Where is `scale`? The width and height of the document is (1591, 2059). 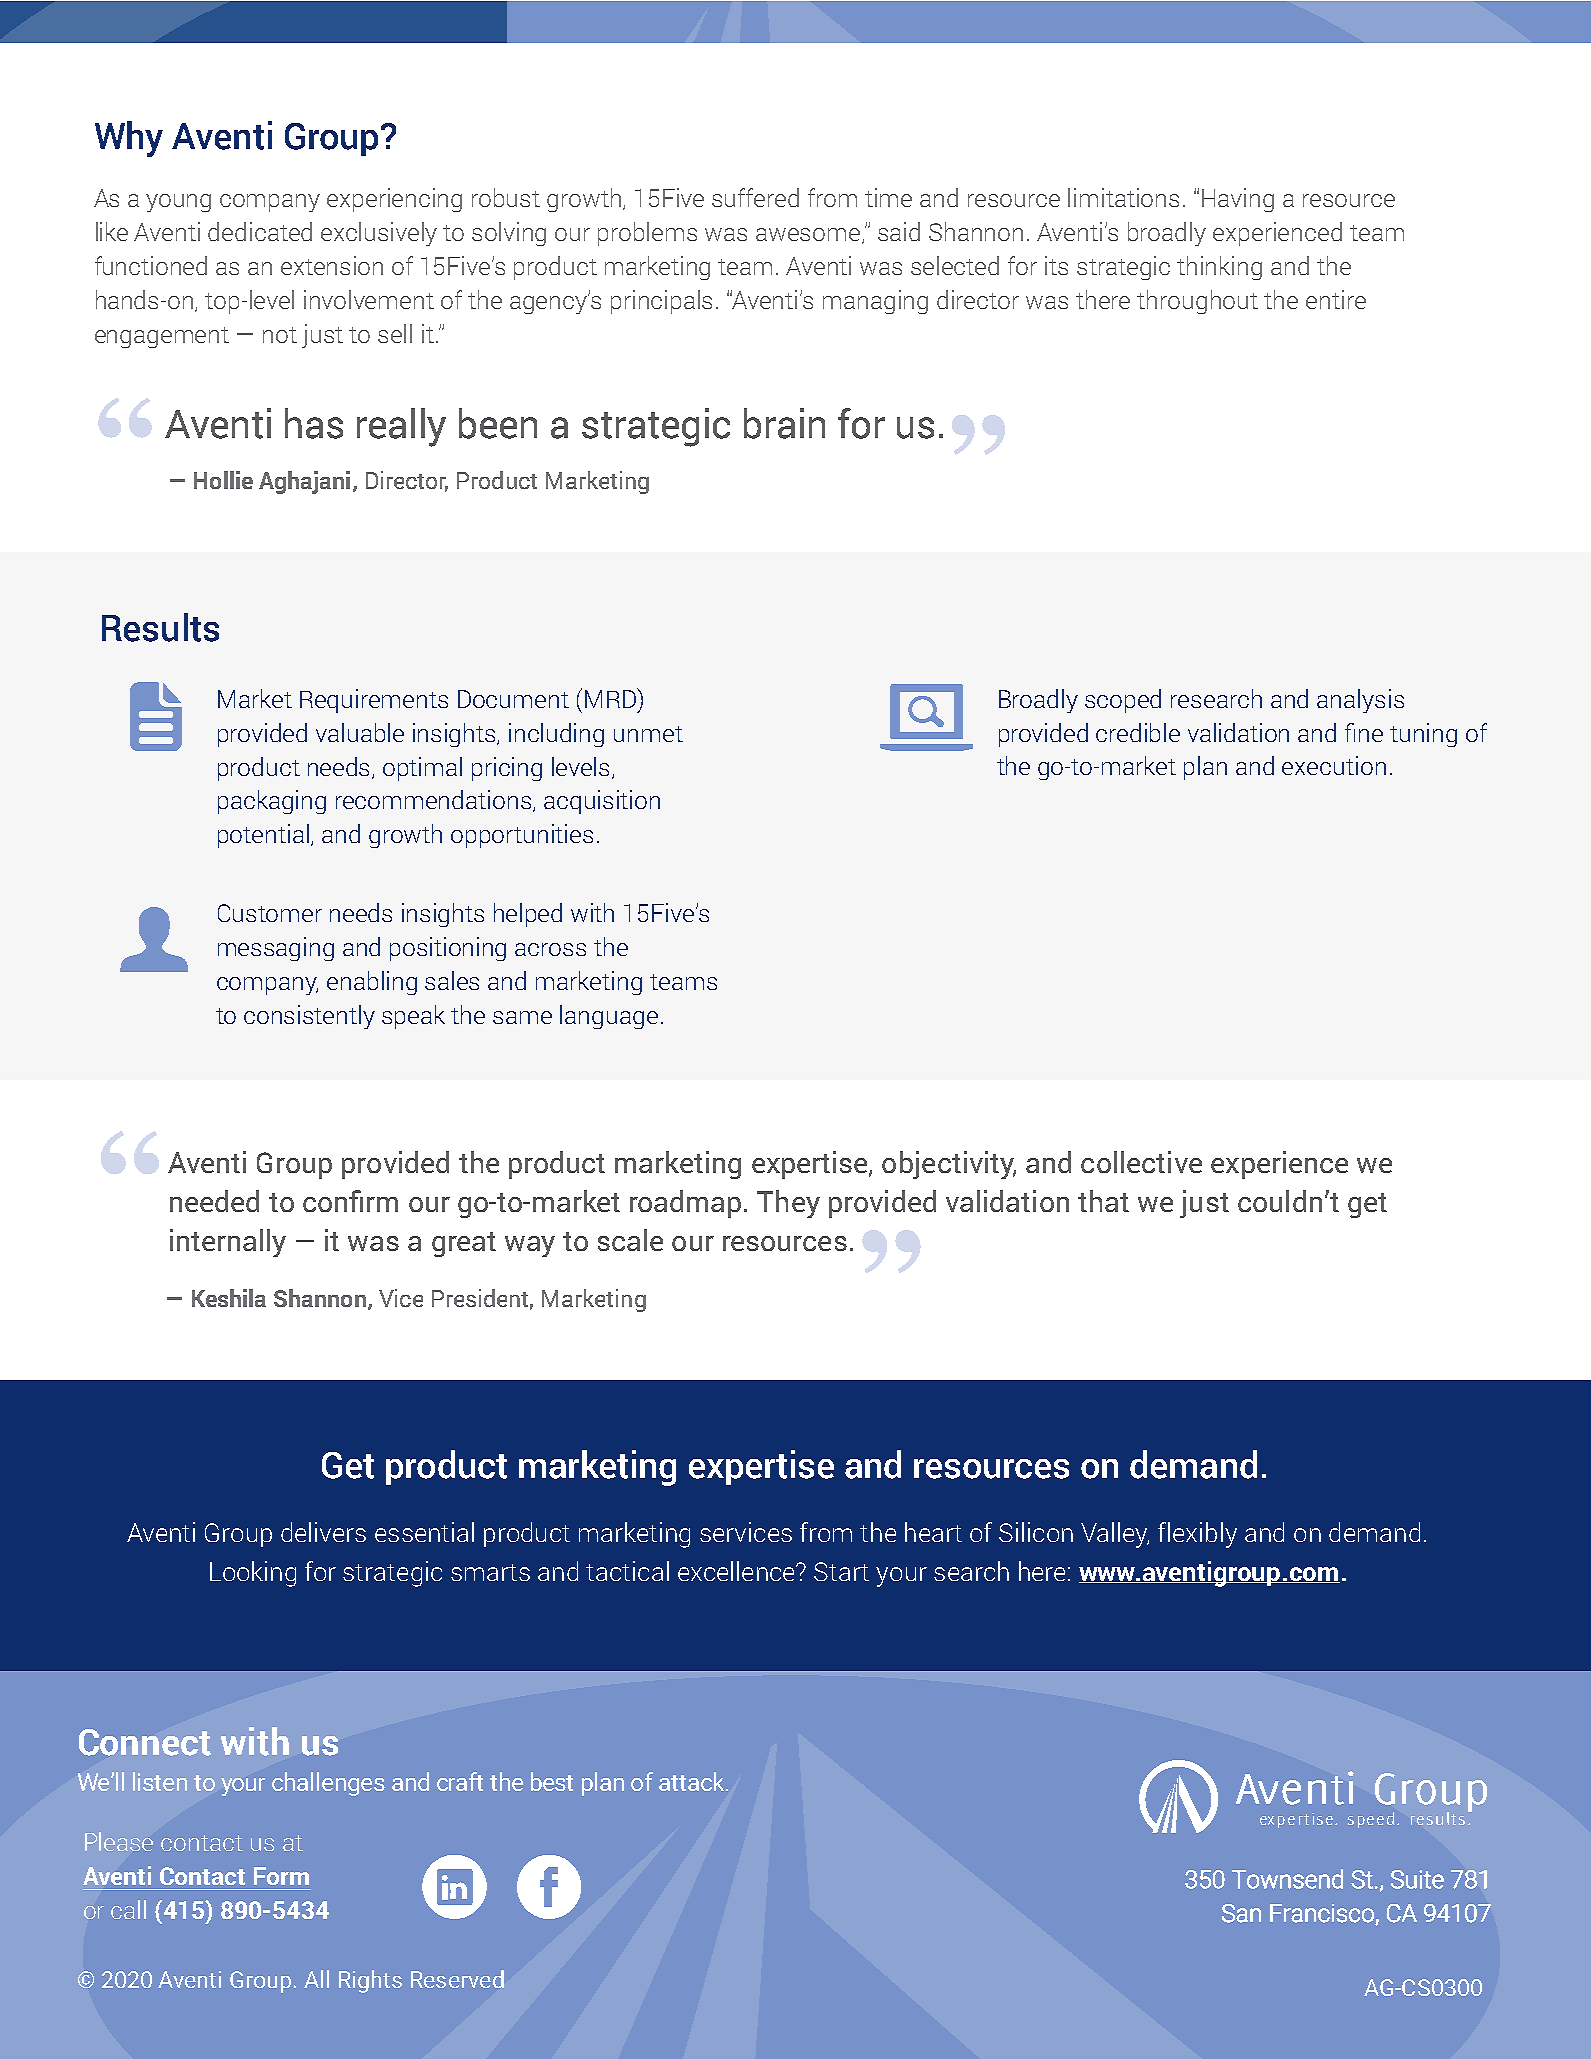 scale is located at coordinates (630, 1240).
